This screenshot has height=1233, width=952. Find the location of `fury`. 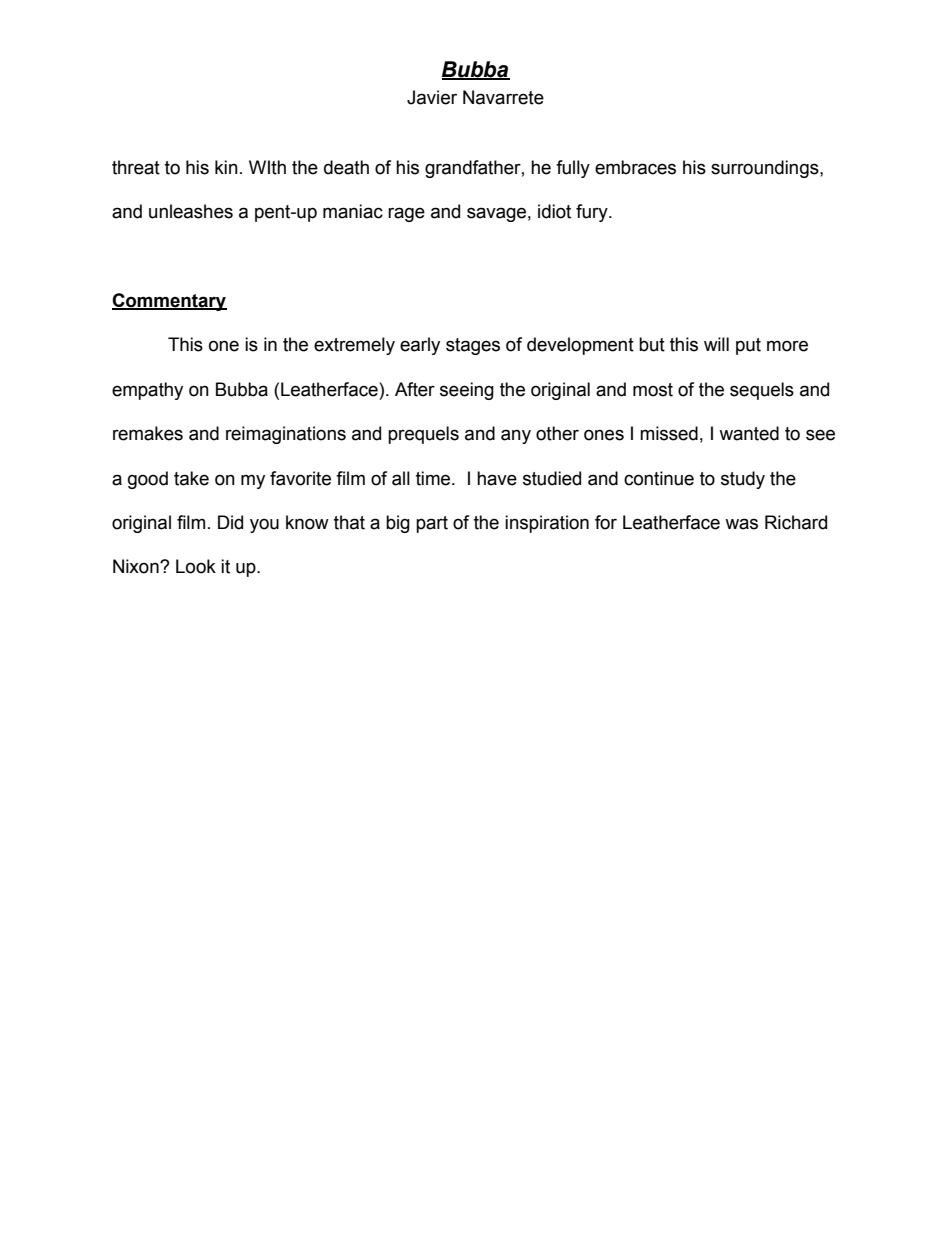

fury is located at coordinates (593, 213).
